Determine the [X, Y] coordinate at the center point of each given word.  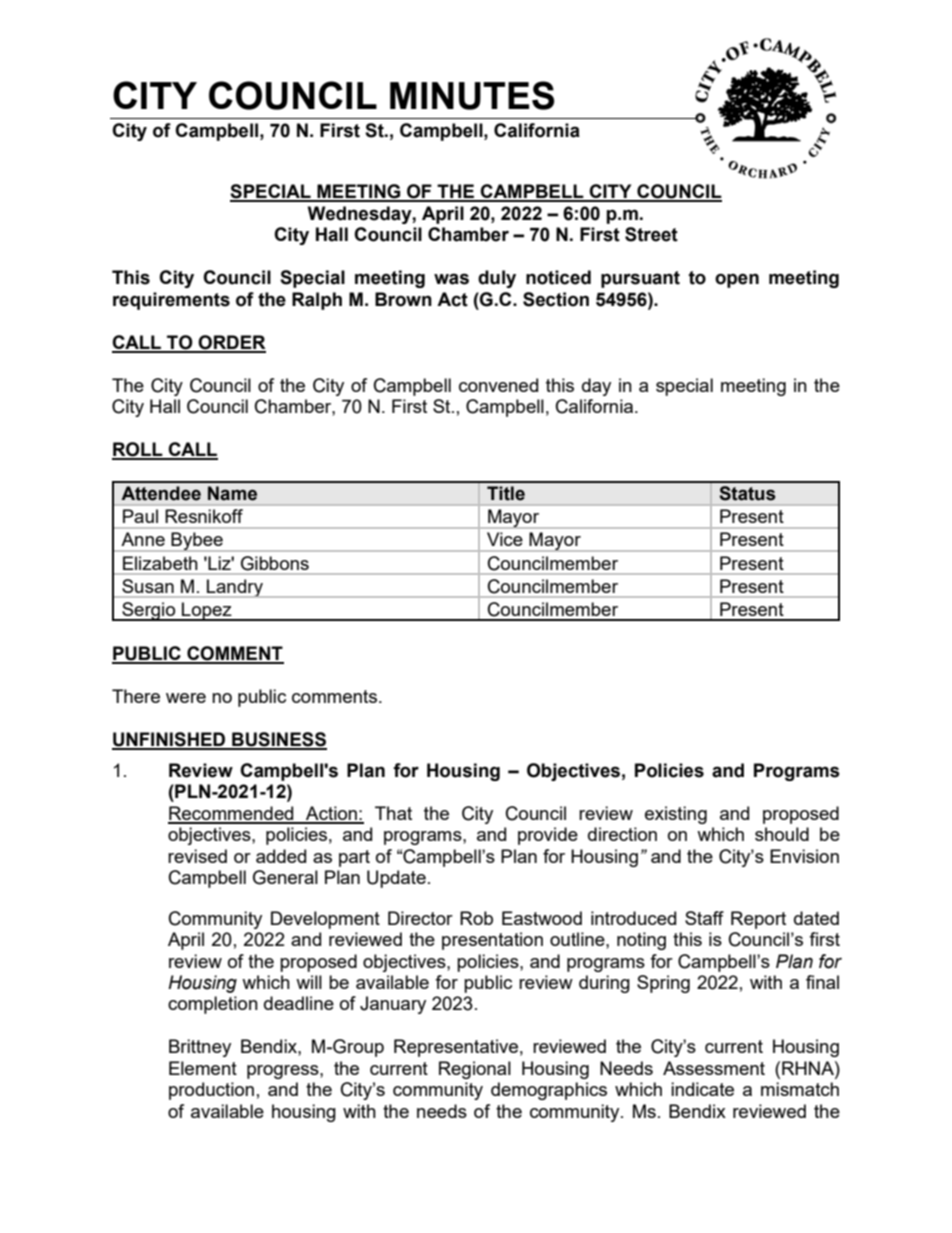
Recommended [232, 814]
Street [651, 234]
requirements [171, 301]
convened [498, 385]
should [782, 834]
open [737, 280]
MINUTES [472, 95]
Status [747, 493]
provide [548, 836]
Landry [235, 588]
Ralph [317, 301]
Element [203, 1068]
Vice [505, 539]
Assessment [714, 1068]
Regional [475, 1070]
